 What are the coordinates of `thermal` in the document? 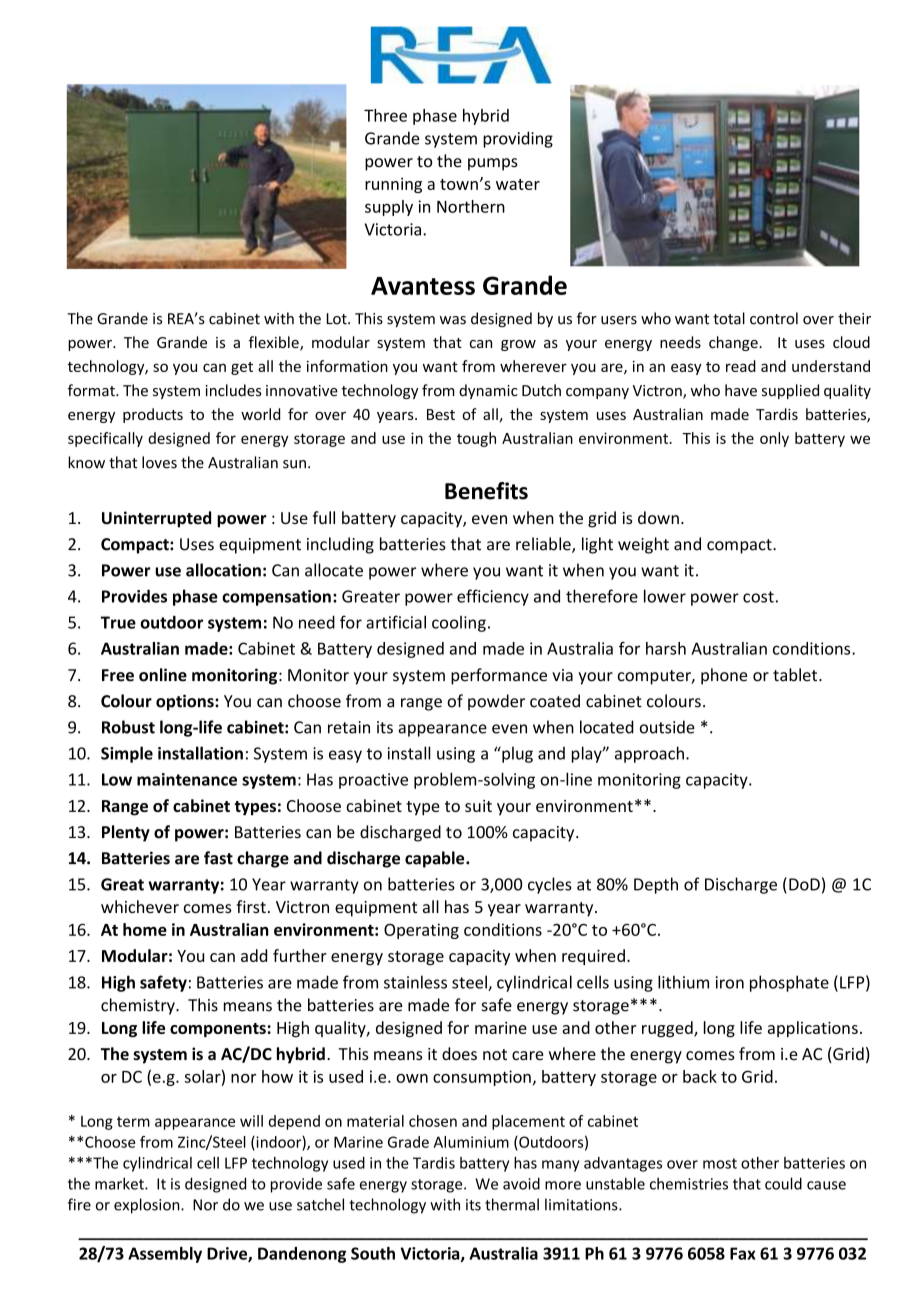 It's located at (512, 1204).
